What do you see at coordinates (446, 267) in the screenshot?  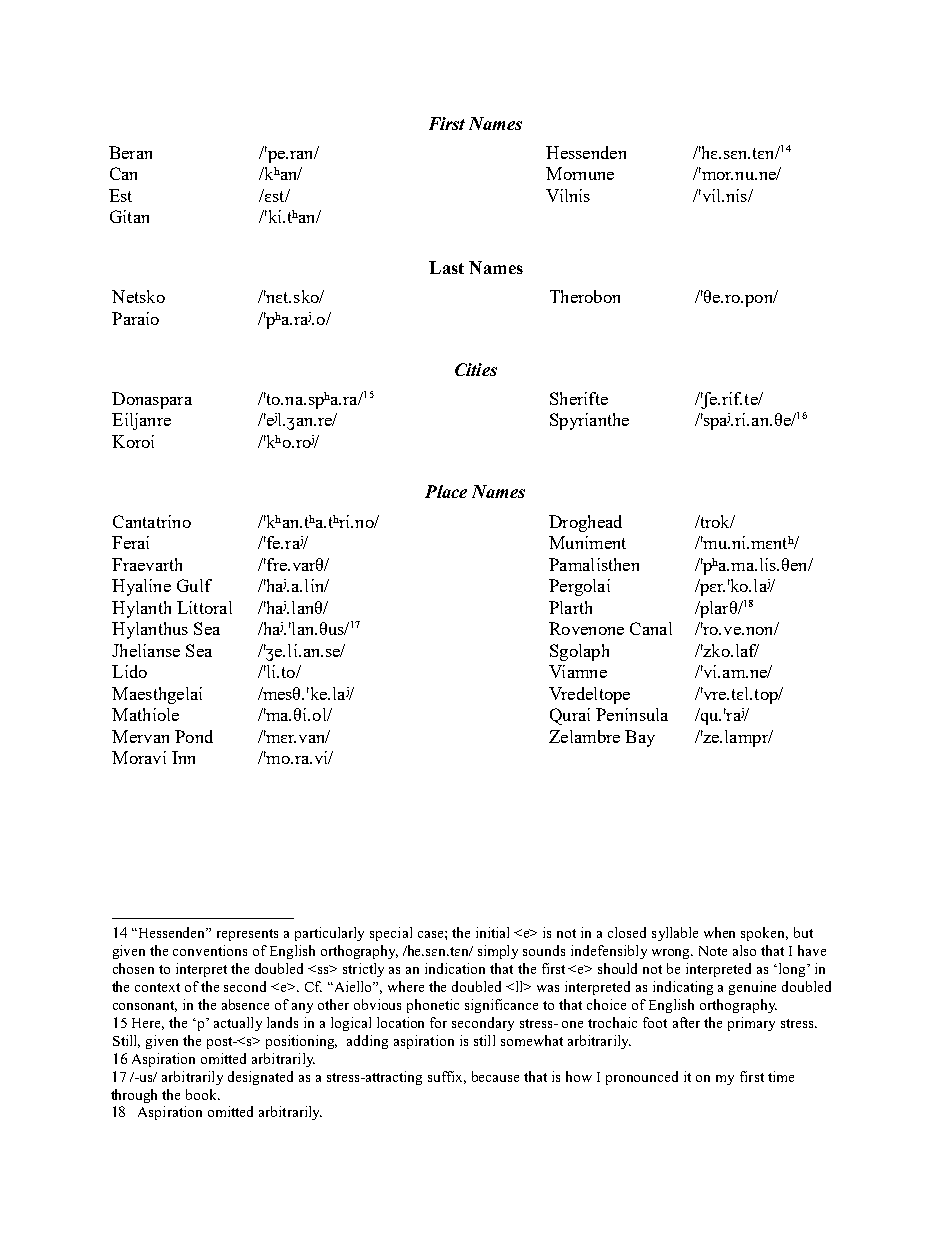 I see `Last` at bounding box center [446, 267].
